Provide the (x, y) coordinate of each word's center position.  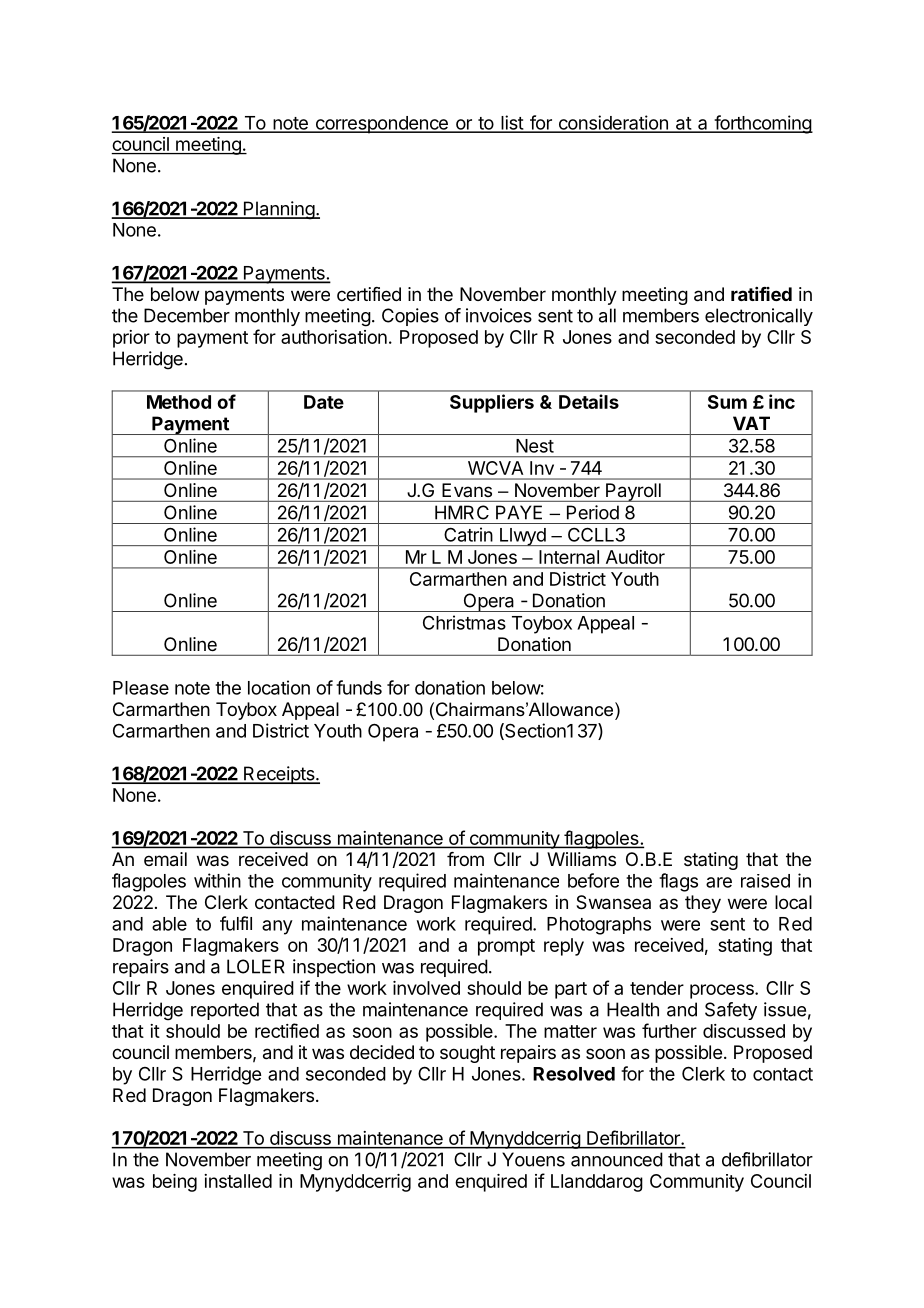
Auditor (635, 557)
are (719, 882)
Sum (727, 402)
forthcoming (762, 124)
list (512, 123)
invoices (499, 315)
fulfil (236, 923)
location (279, 687)
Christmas (464, 622)
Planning (278, 210)
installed (238, 1181)
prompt (506, 947)
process (723, 991)
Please (141, 688)
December (187, 315)
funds (359, 687)
